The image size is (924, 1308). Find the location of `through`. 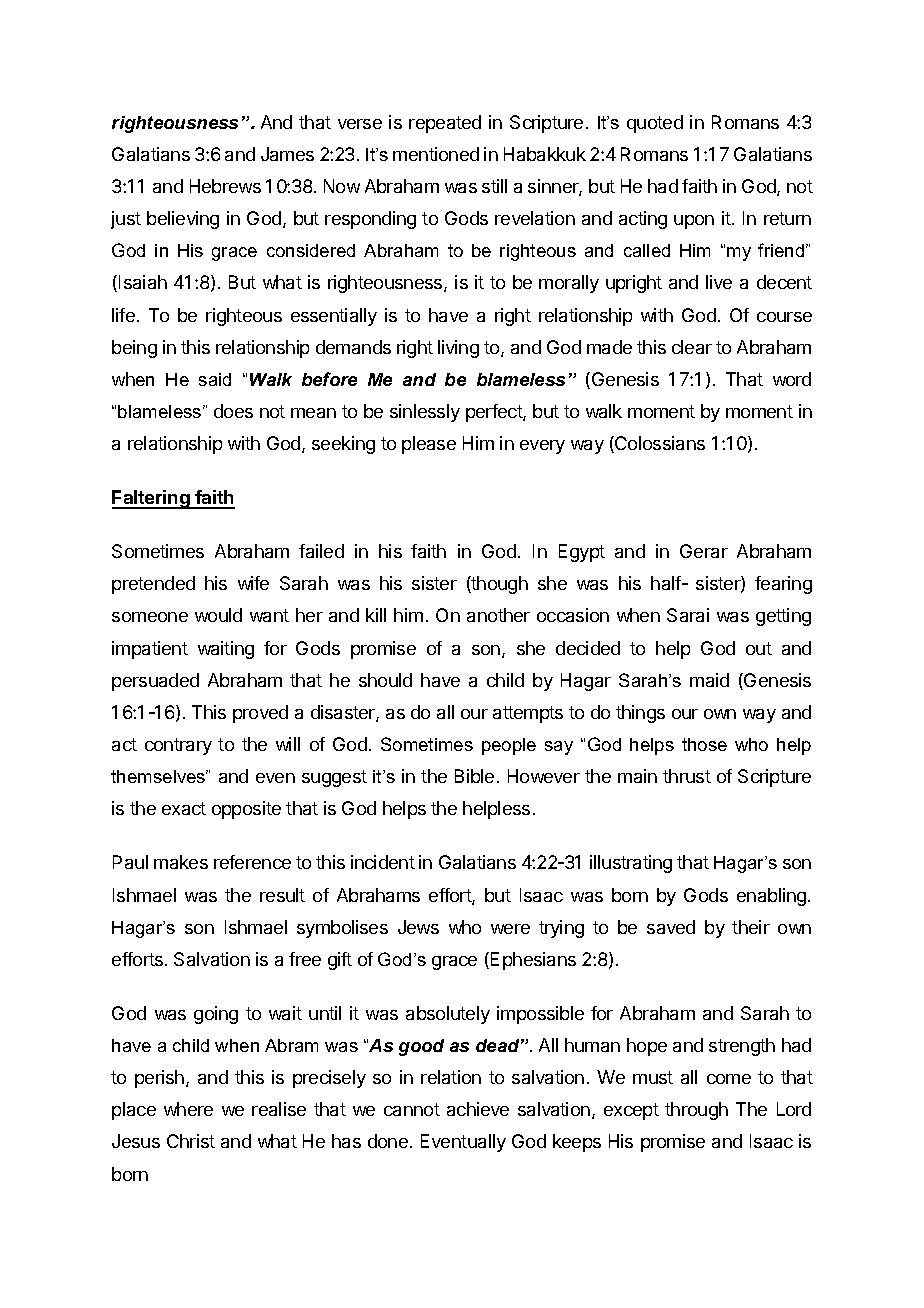

through is located at coordinates (696, 1111).
